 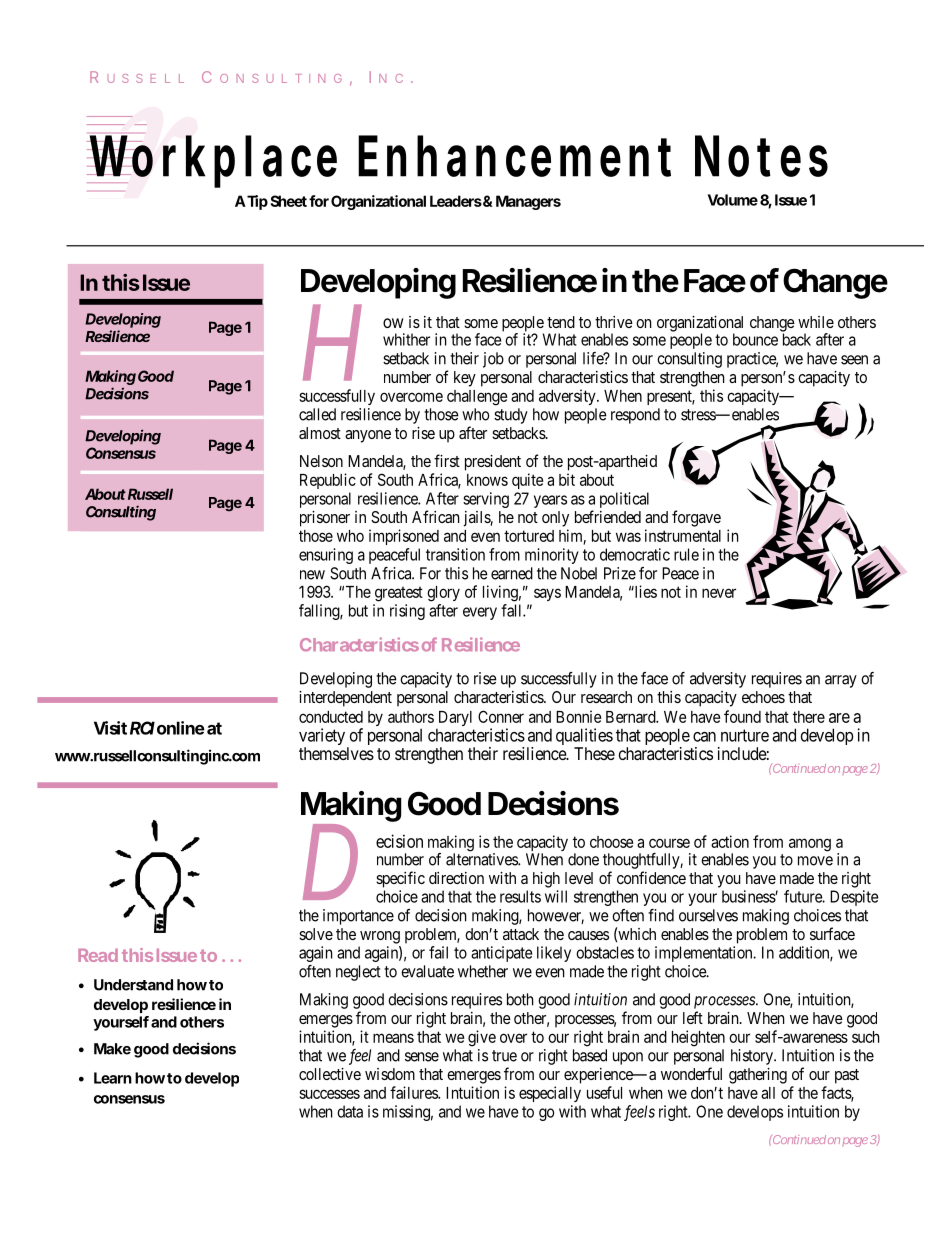 What do you see at coordinates (113, 1078) in the document?
I see `Learn` at bounding box center [113, 1078].
